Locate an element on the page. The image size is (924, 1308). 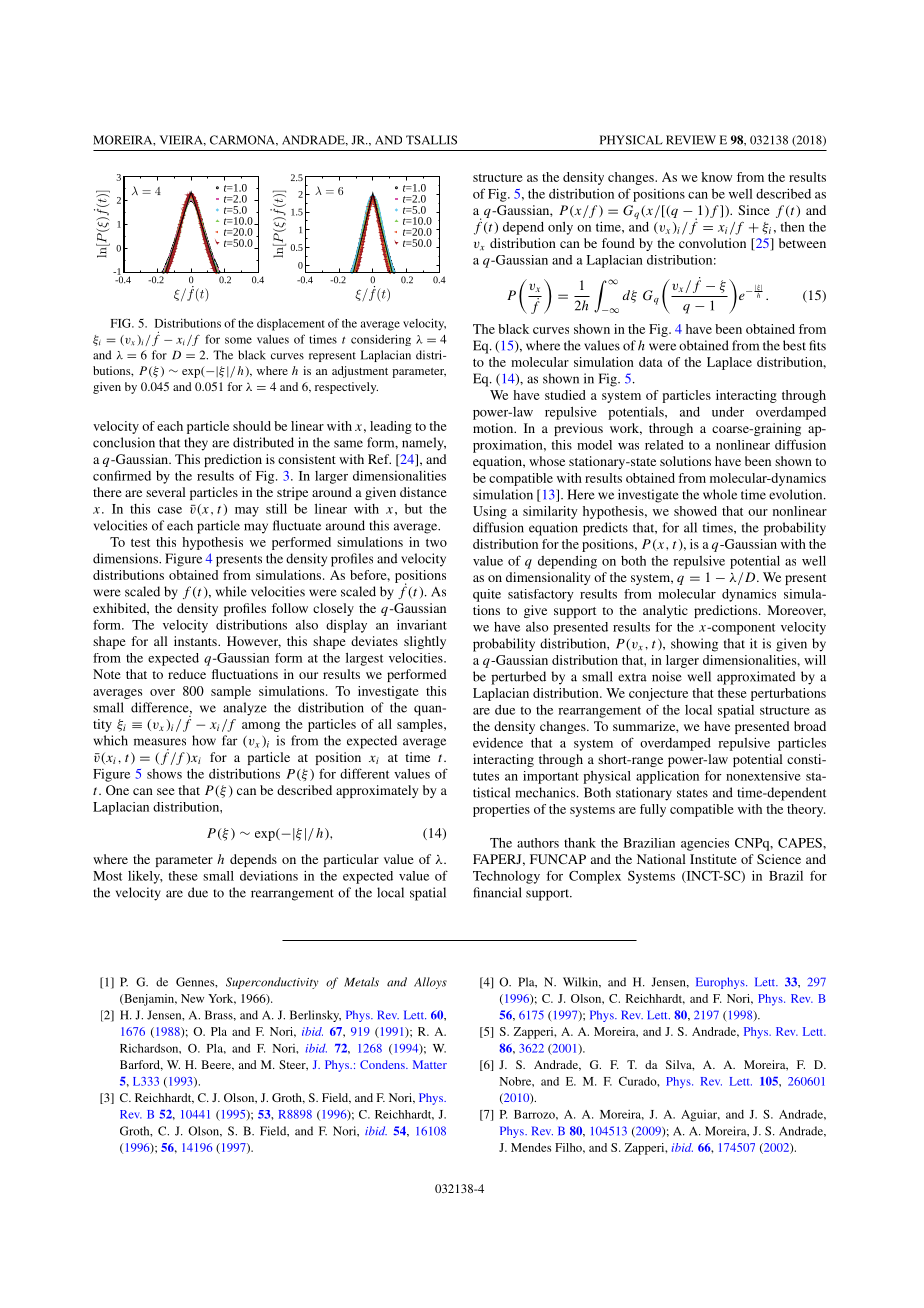
New is located at coordinates (192, 998).
